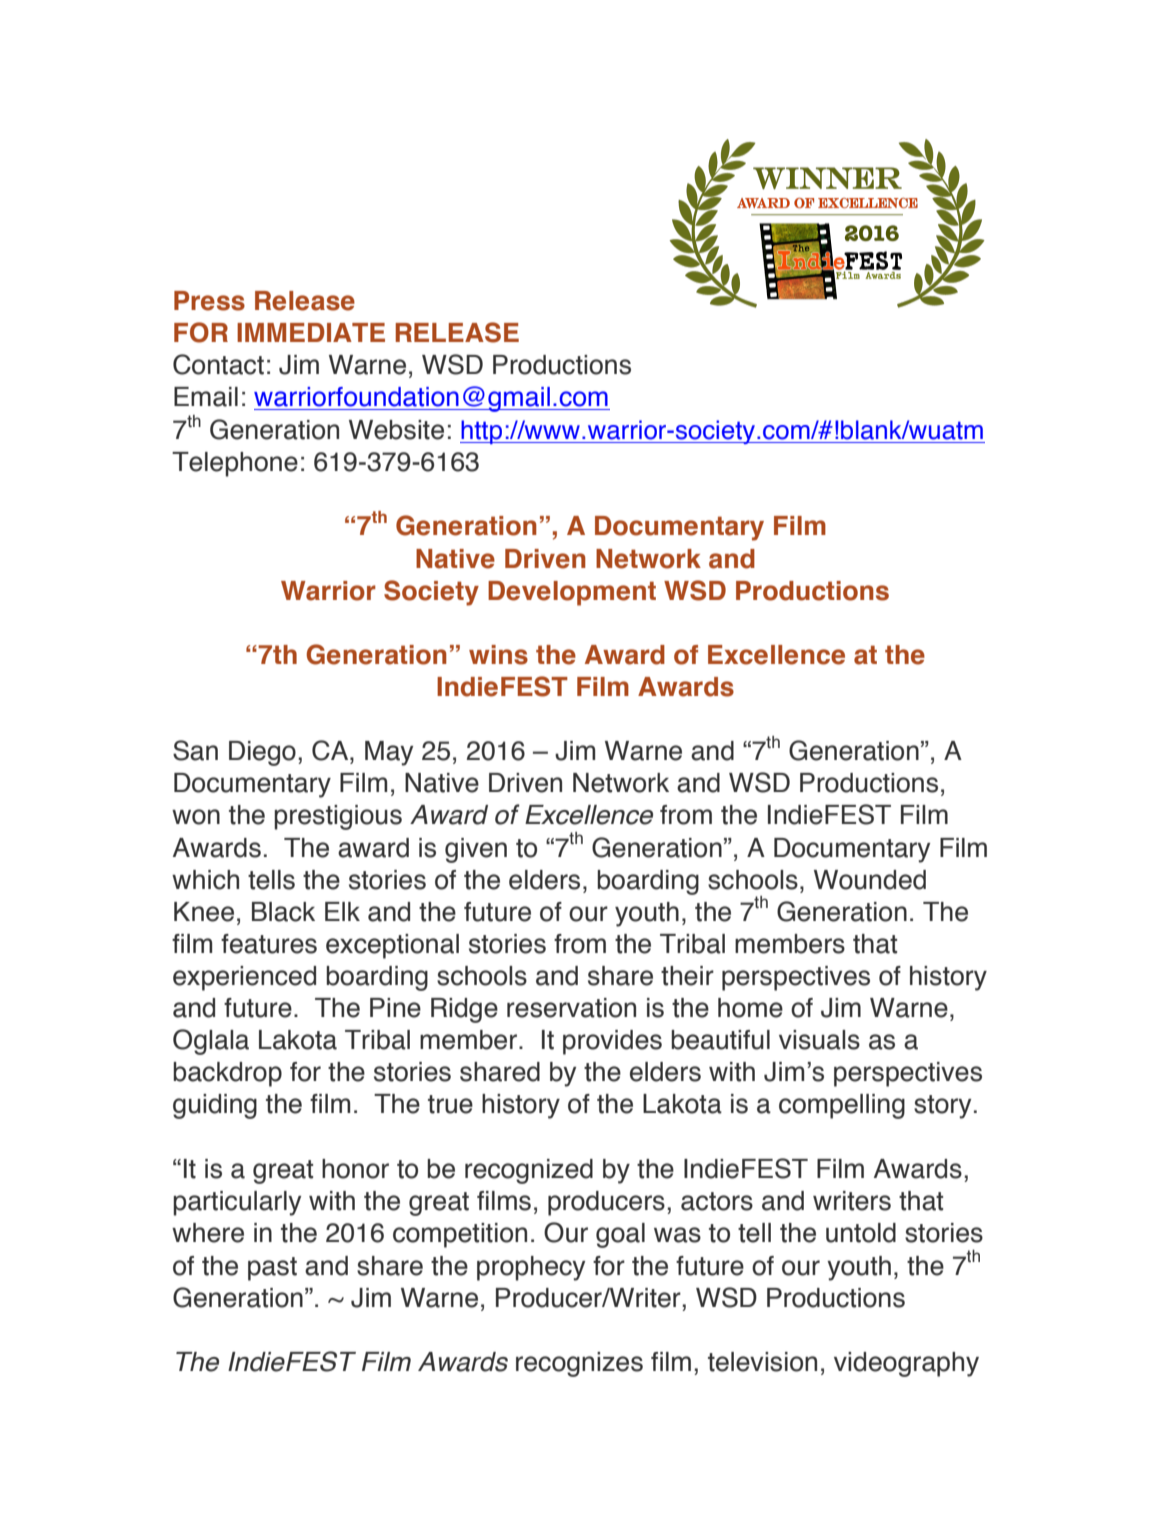 The image size is (1170, 1514). I want to click on Development, so click(572, 593).
